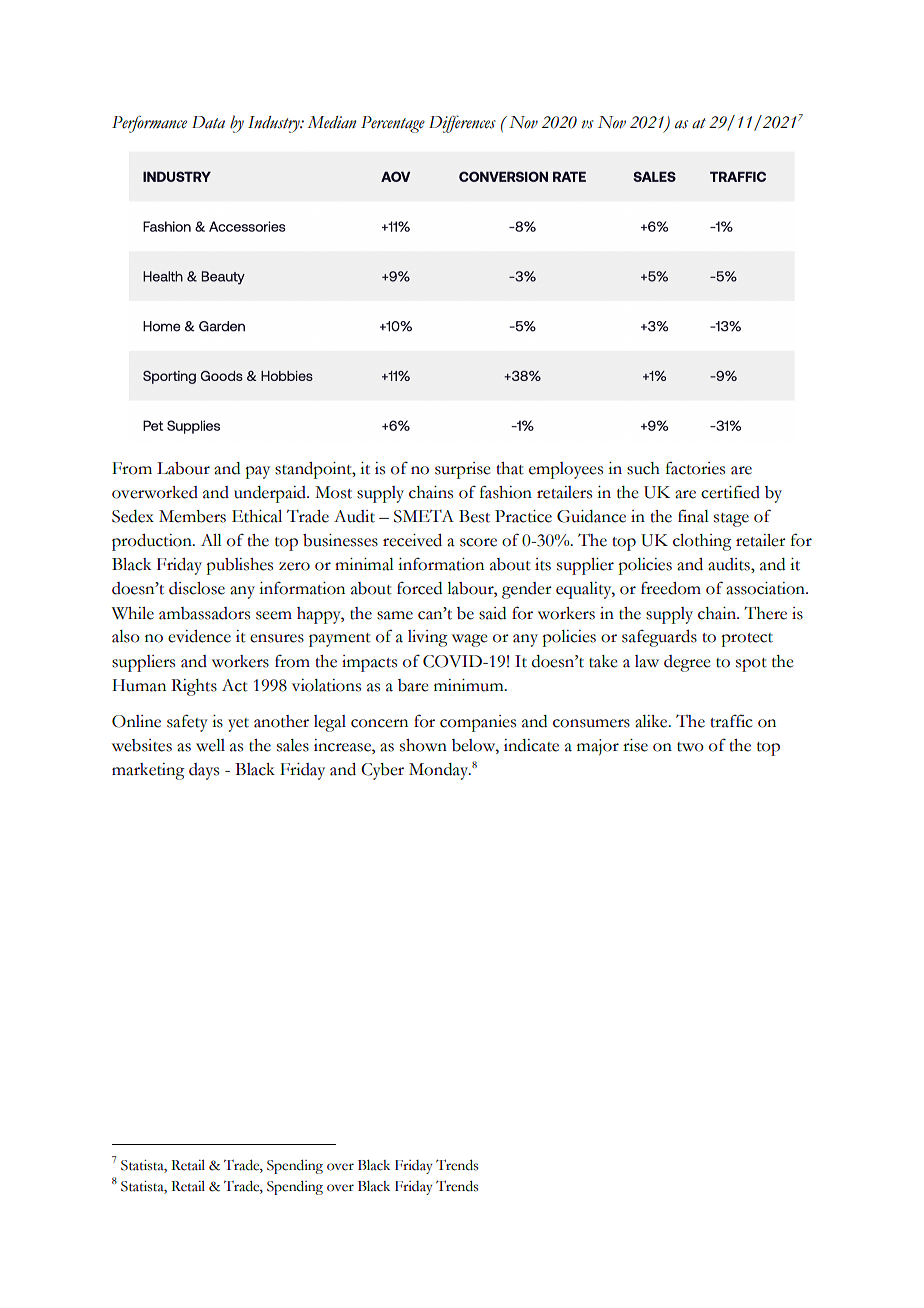 Image resolution: width=924 pixels, height=1308 pixels. What do you see at coordinates (393, 124) in the screenshot?
I see `Percentage` at bounding box center [393, 124].
